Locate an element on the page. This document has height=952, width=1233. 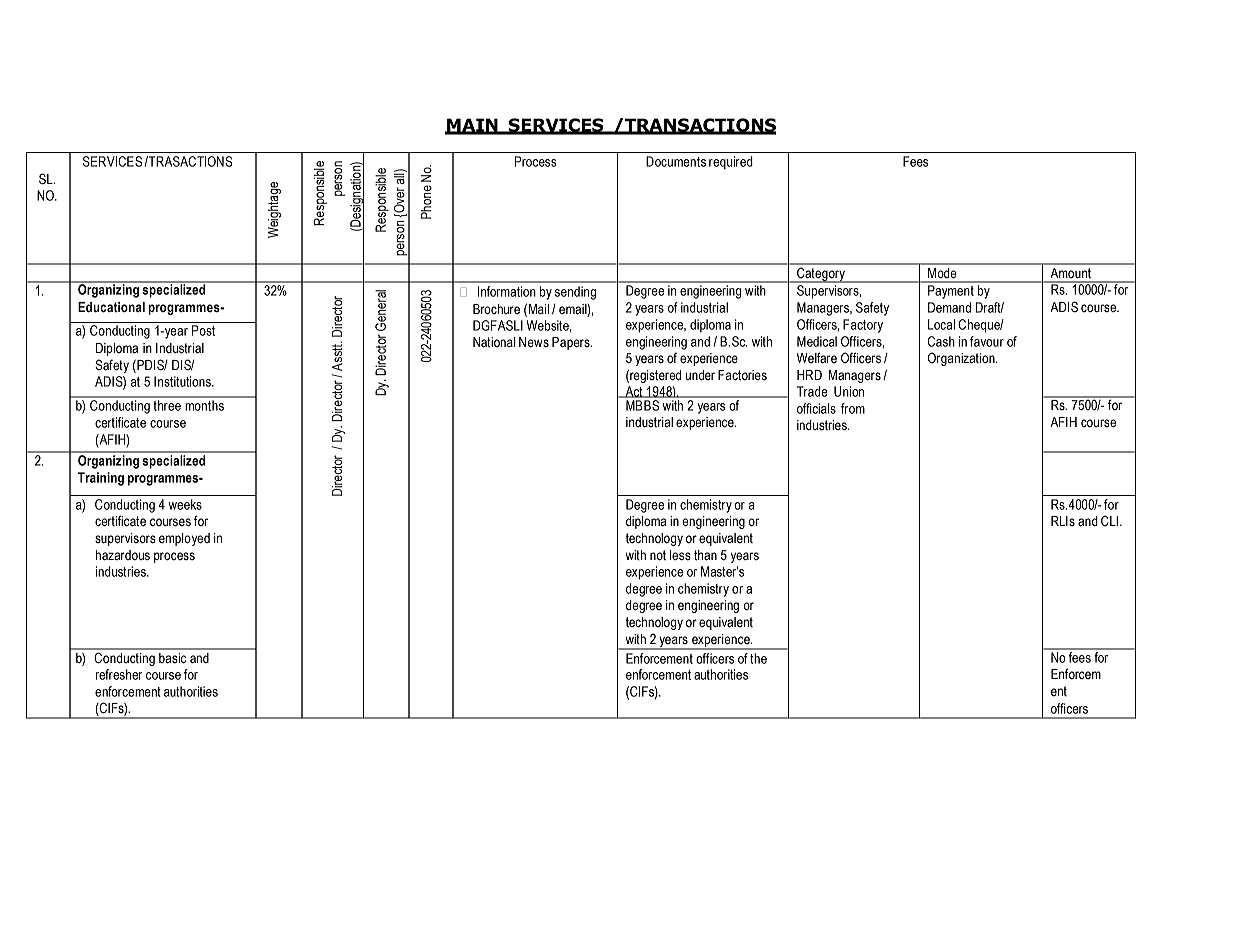
sending is located at coordinates (575, 293).
